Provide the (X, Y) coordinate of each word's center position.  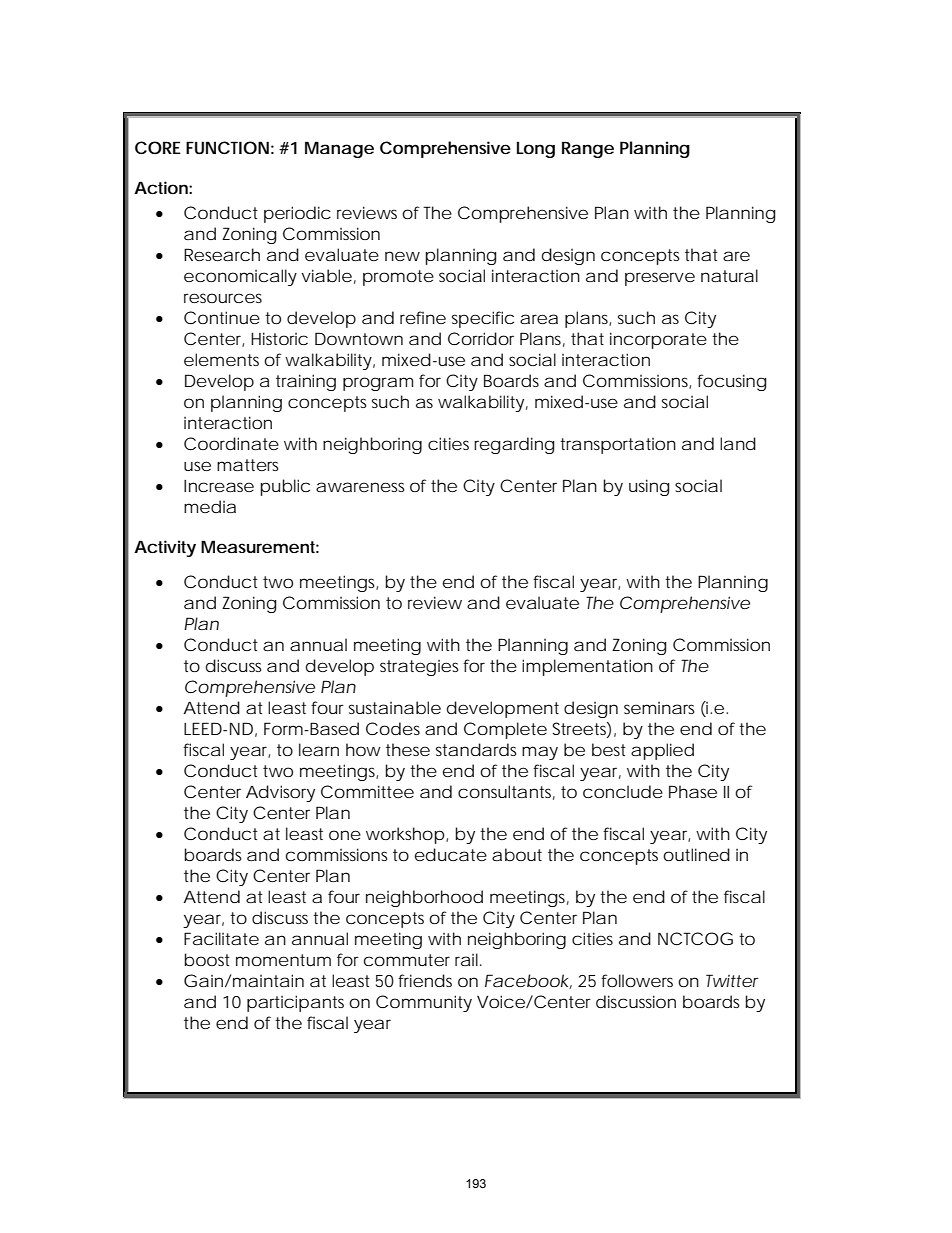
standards (476, 749)
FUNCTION (227, 147)
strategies (419, 668)
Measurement (260, 546)
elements (221, 359)
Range (588, 149)
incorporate (658, 340)
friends (425, 980)
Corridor (481, 338)
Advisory (280, 793)
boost (207, 959)
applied (662, 751)
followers (637, 980)
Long (536, 150)
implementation (587, 667)
